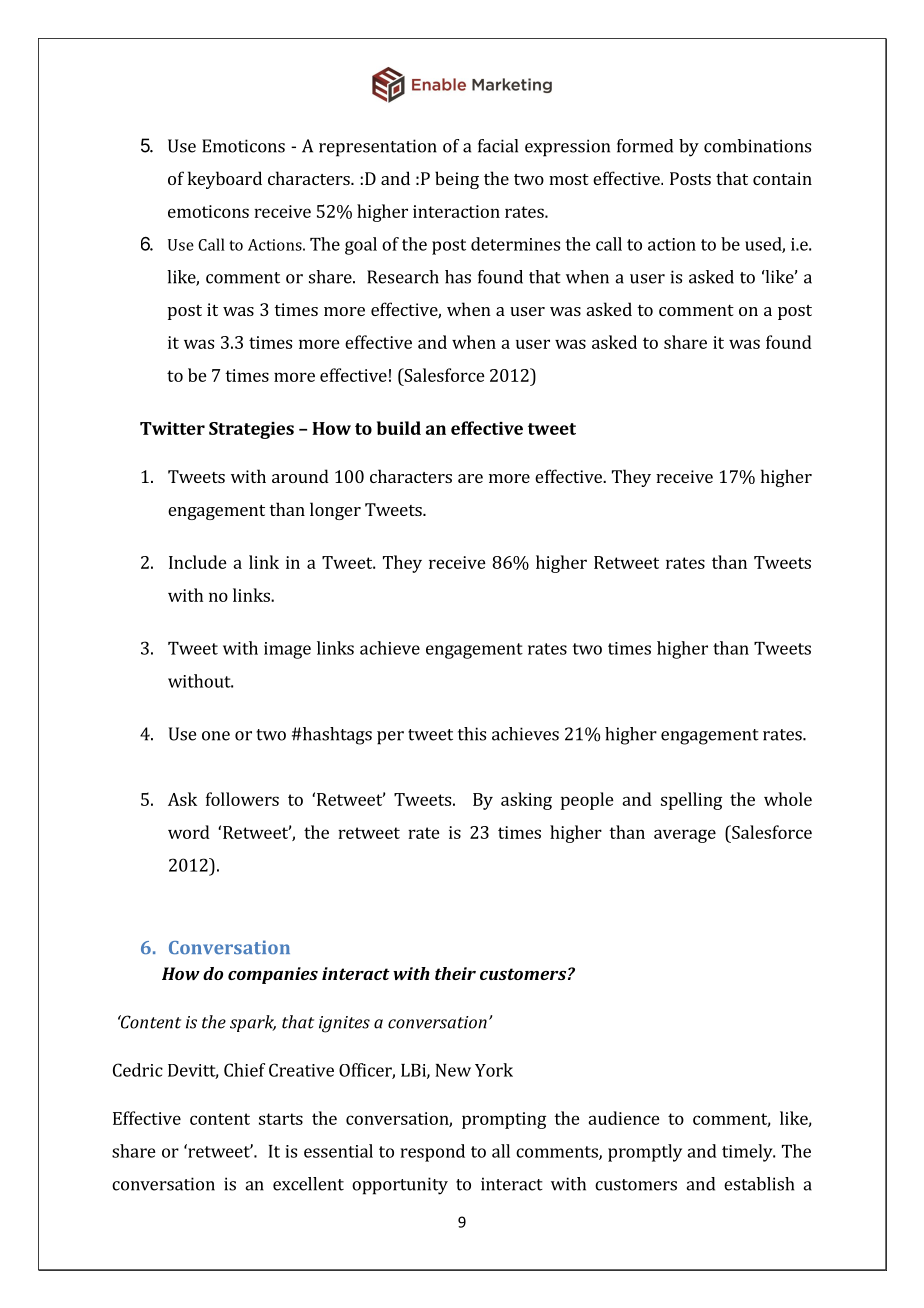 The width and height of the screenshot is (924, 1308). I want to click on Include, so click(198, 562).
